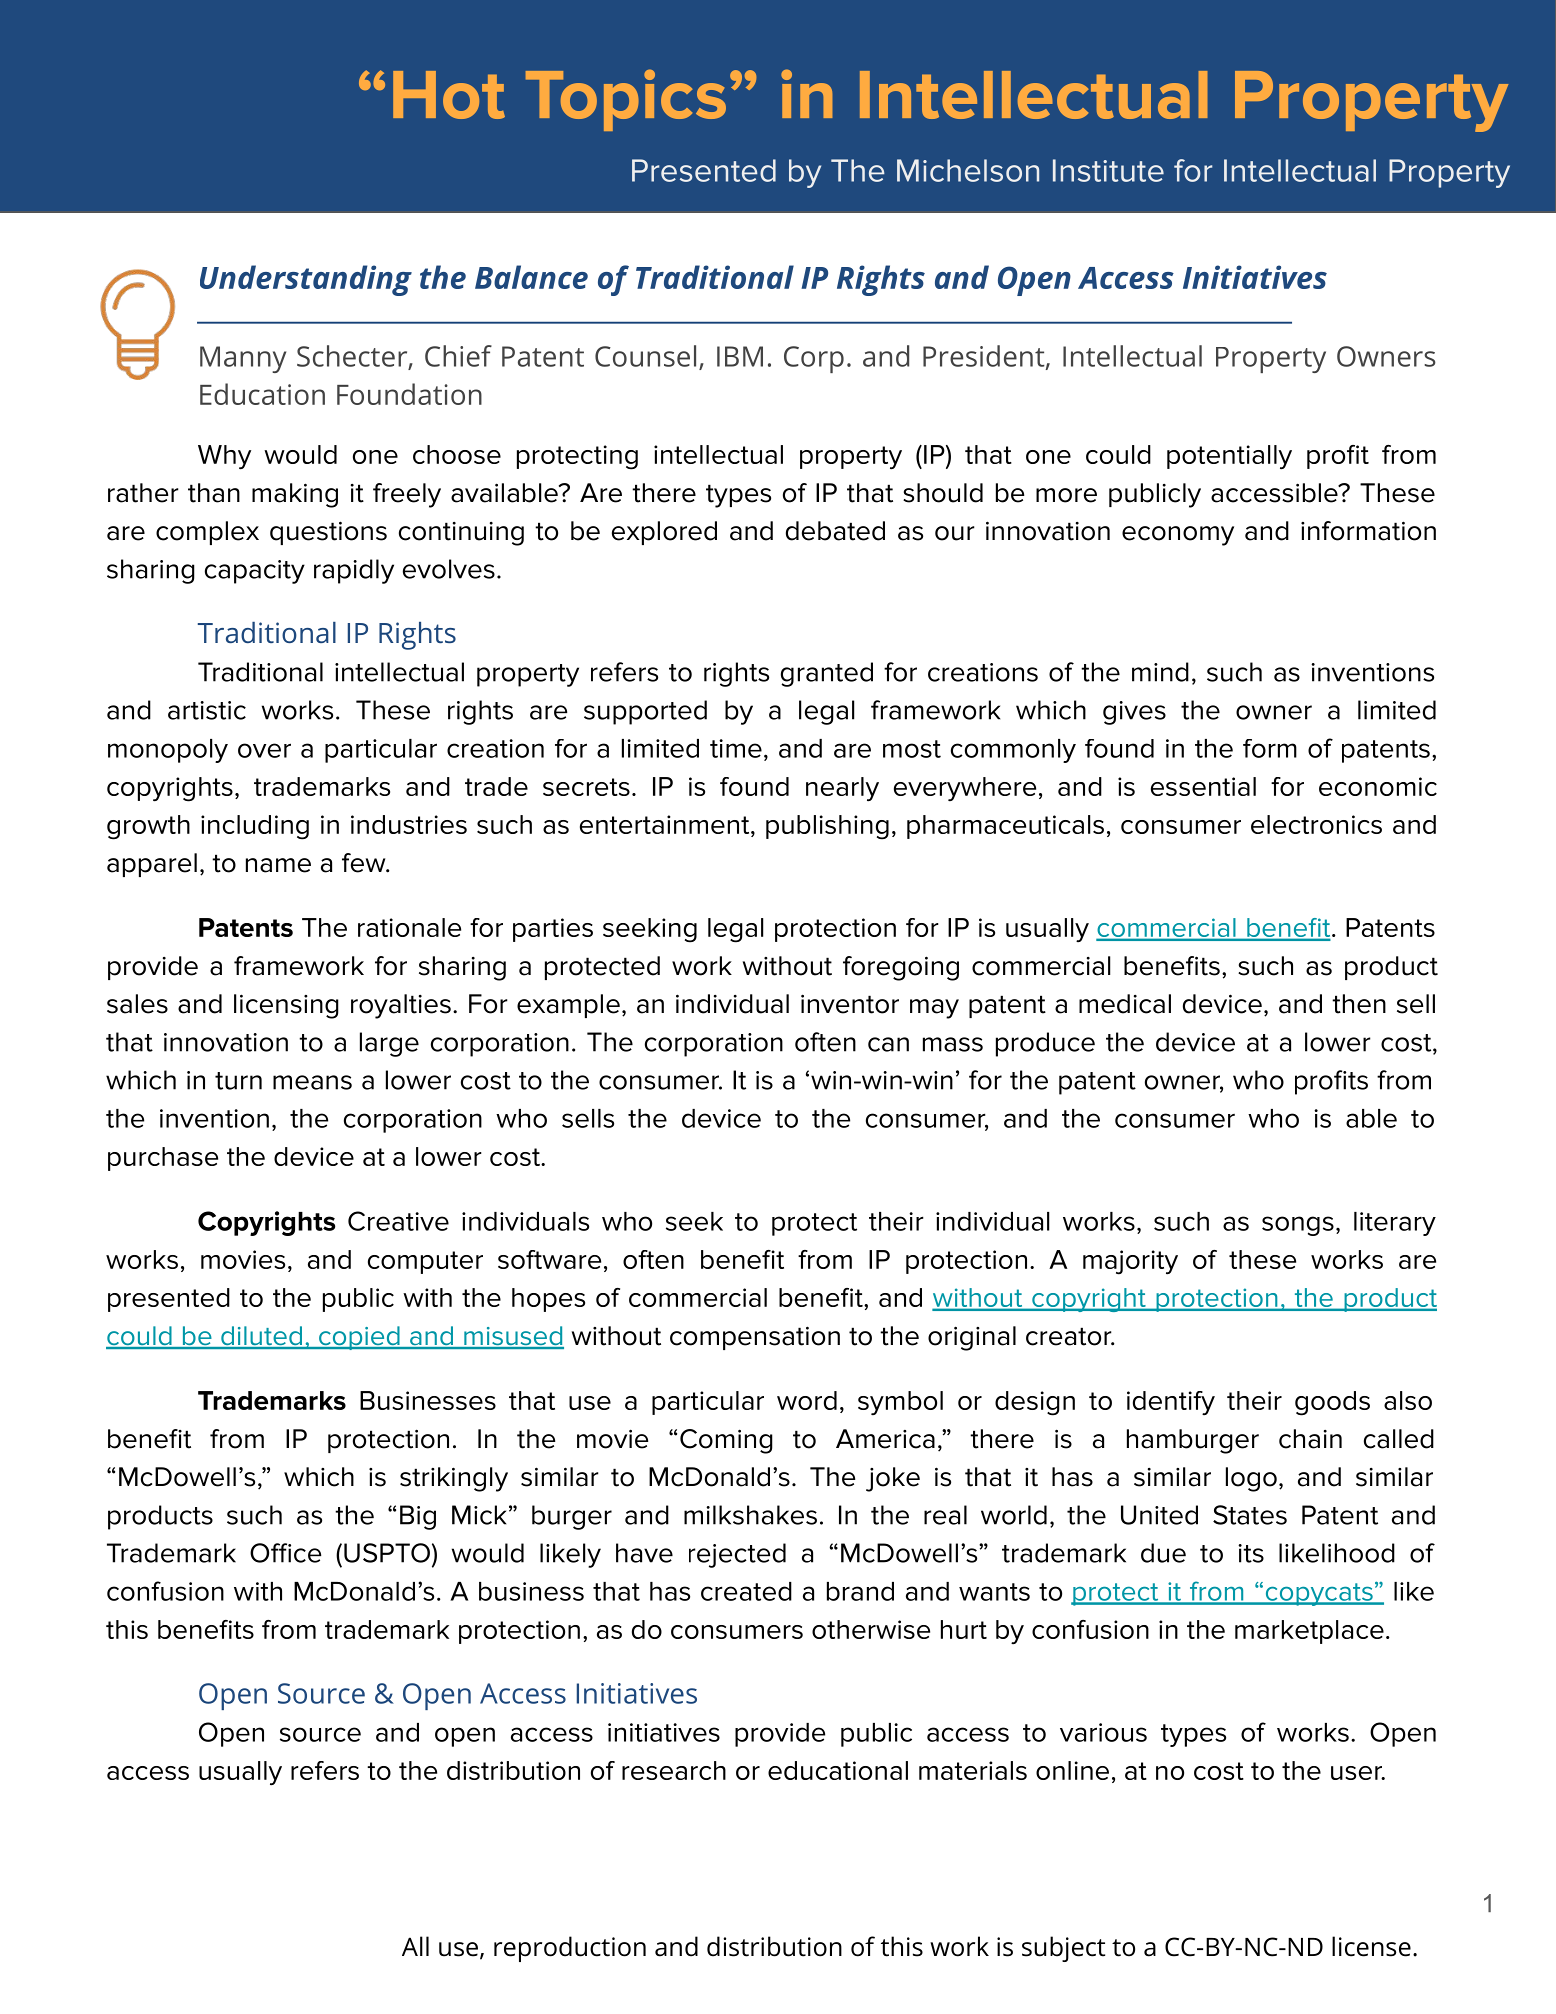 Image resolution: width=1556 pixels, height=2014 pixels. Describe the element at coordinates (1108, 170) in the screenshot. I see `Institute` at that location.
